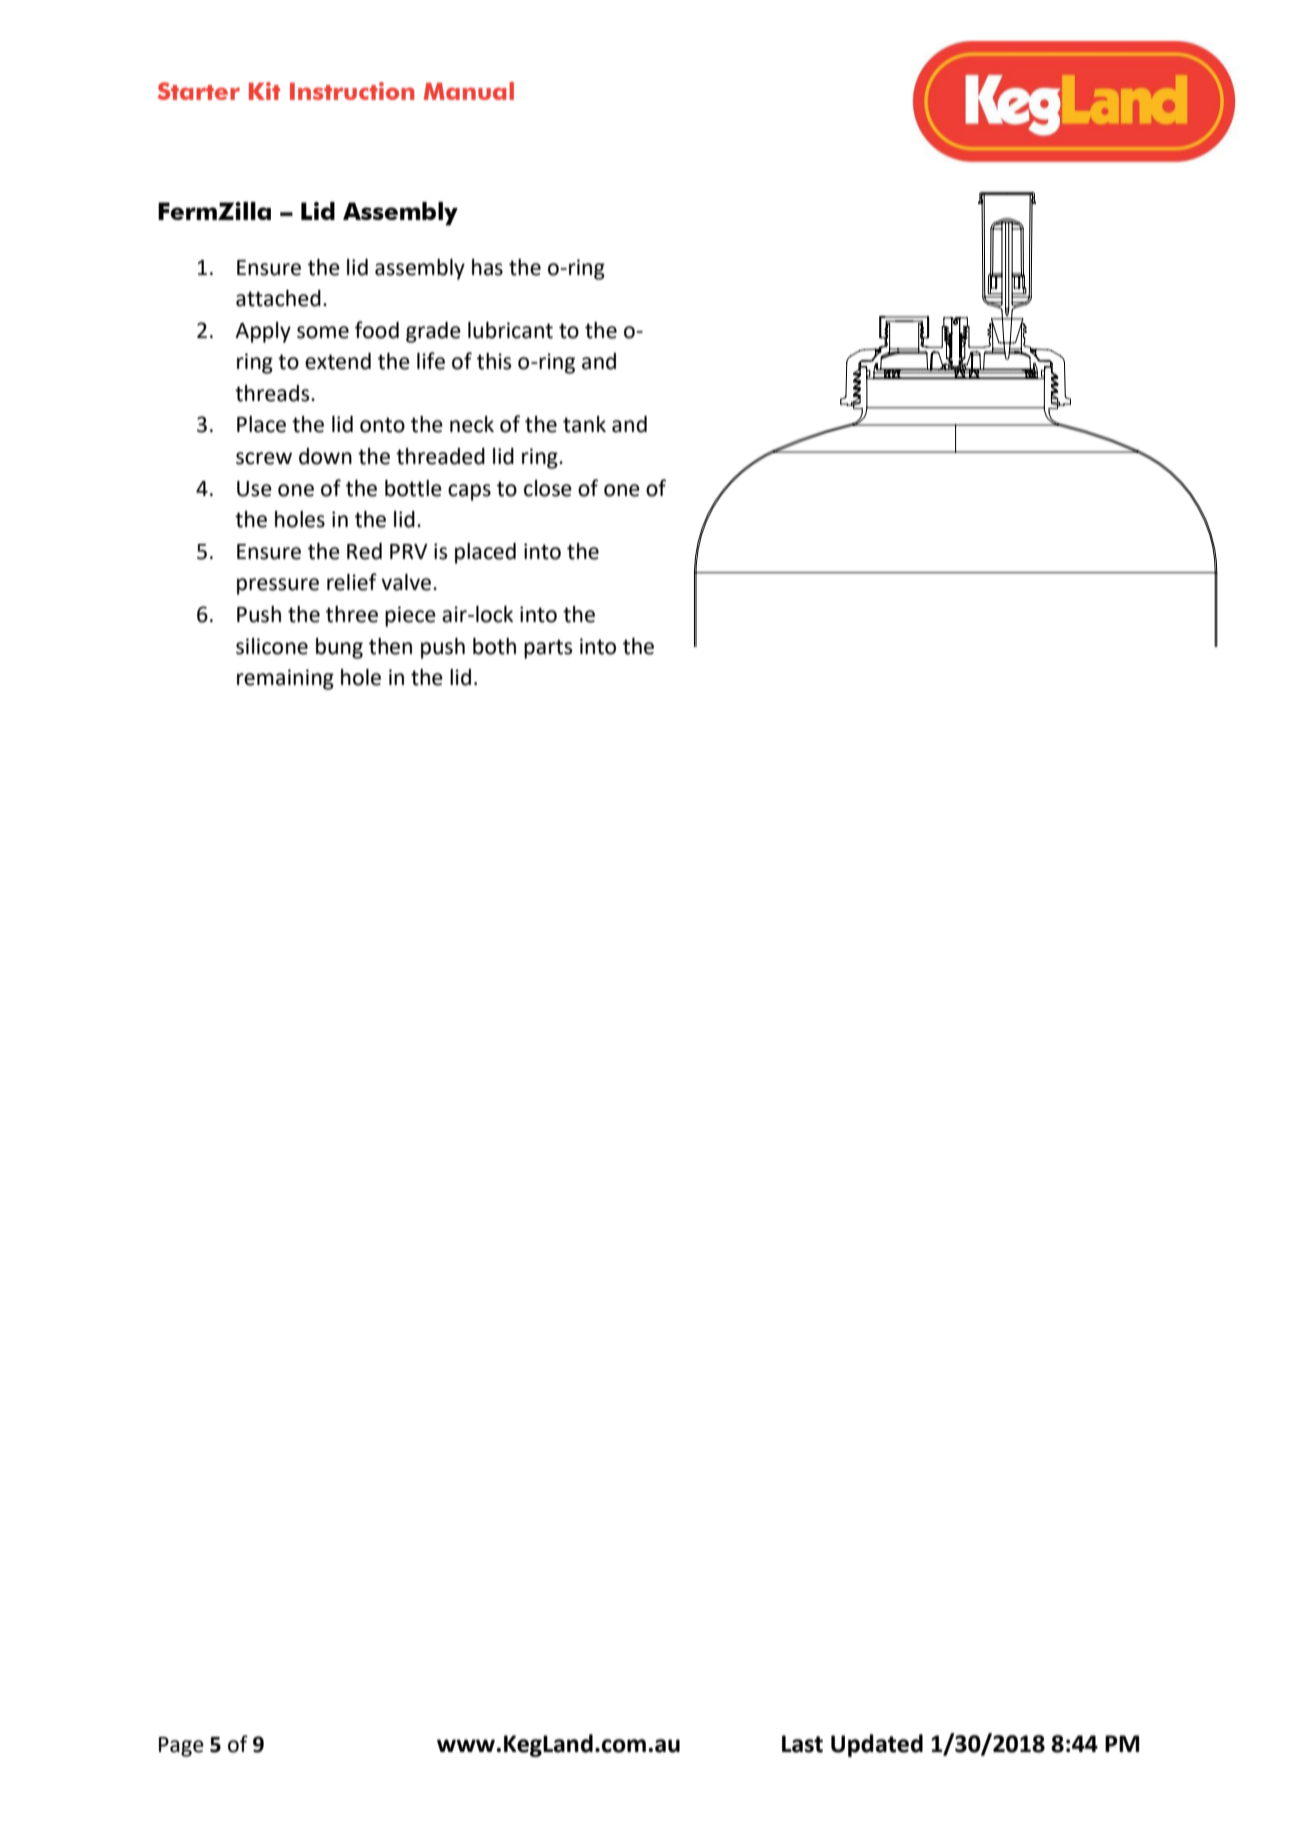 This screenshot has height=1836, width=1298. I want to click on Kit, so click(264, 91).
